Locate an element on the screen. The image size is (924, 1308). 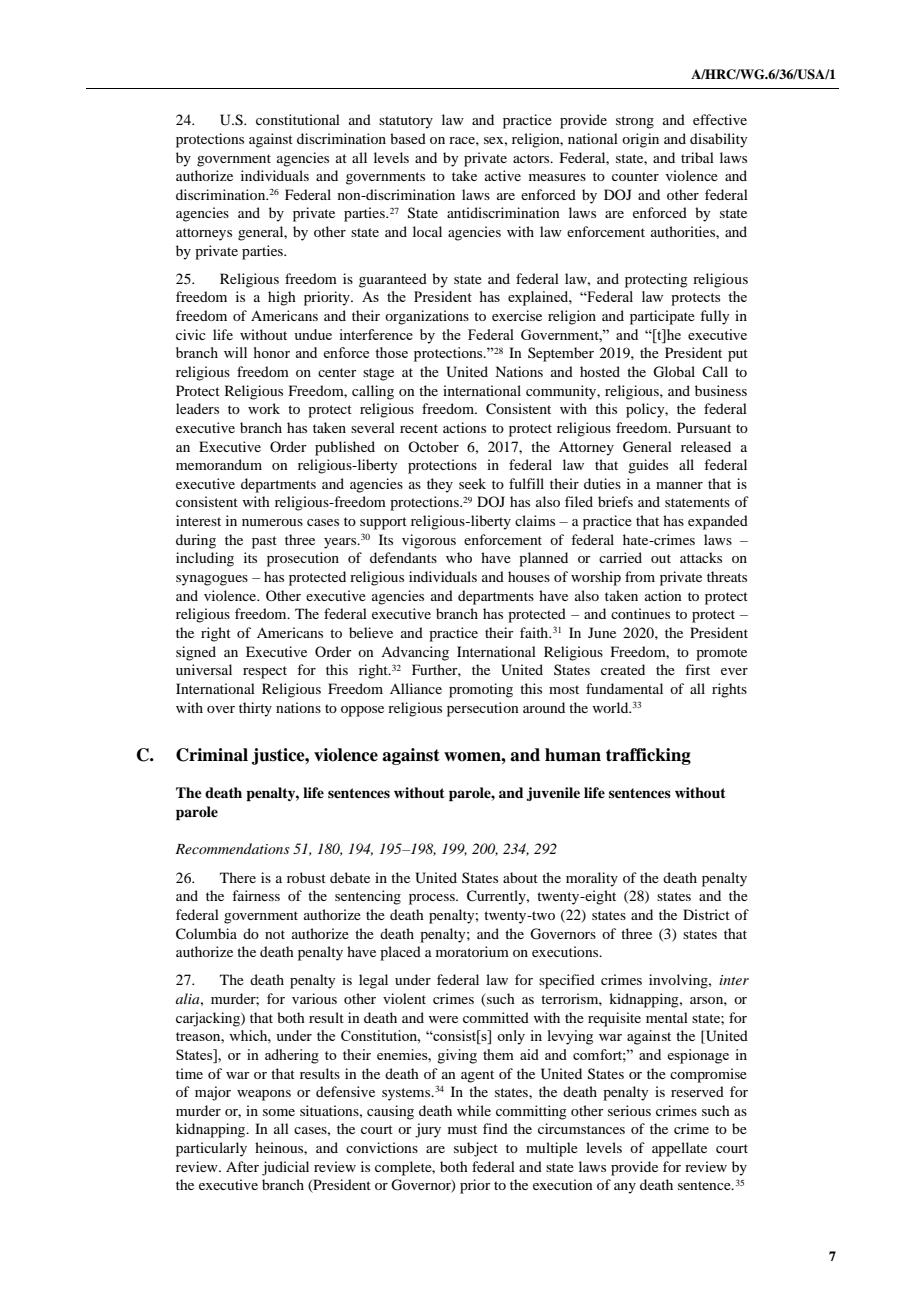
District is located at coordinates (706, 914).
